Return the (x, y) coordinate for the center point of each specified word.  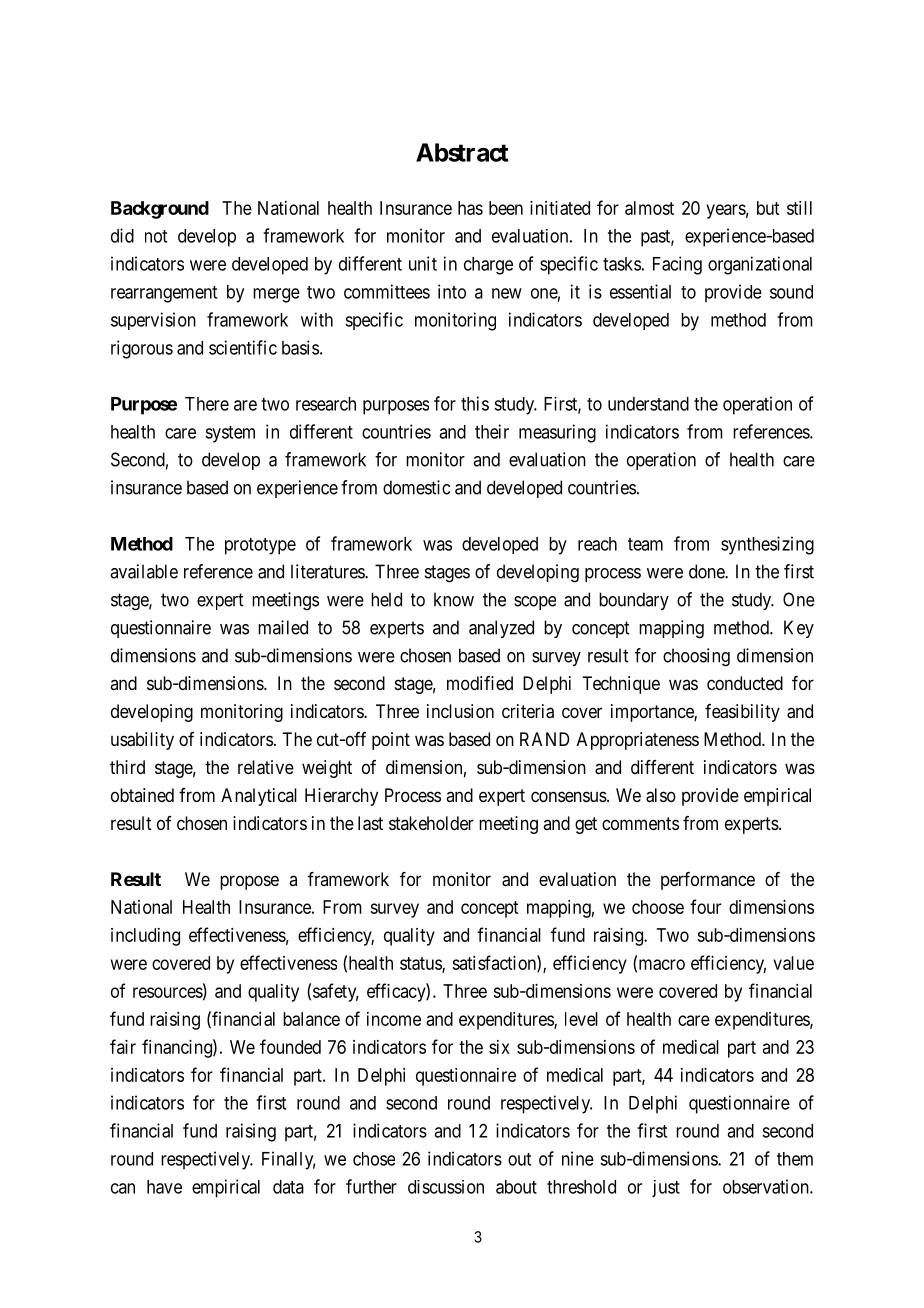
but (768, 208)
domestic (416, 487)
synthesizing (767, 545)
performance (708, 881)
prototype (260, 546)
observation (767, 1186)
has (470, 208)
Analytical (259, 797)
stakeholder (431, 823)
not (156, 236)
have (164, 1187)
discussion (446, 1187)
